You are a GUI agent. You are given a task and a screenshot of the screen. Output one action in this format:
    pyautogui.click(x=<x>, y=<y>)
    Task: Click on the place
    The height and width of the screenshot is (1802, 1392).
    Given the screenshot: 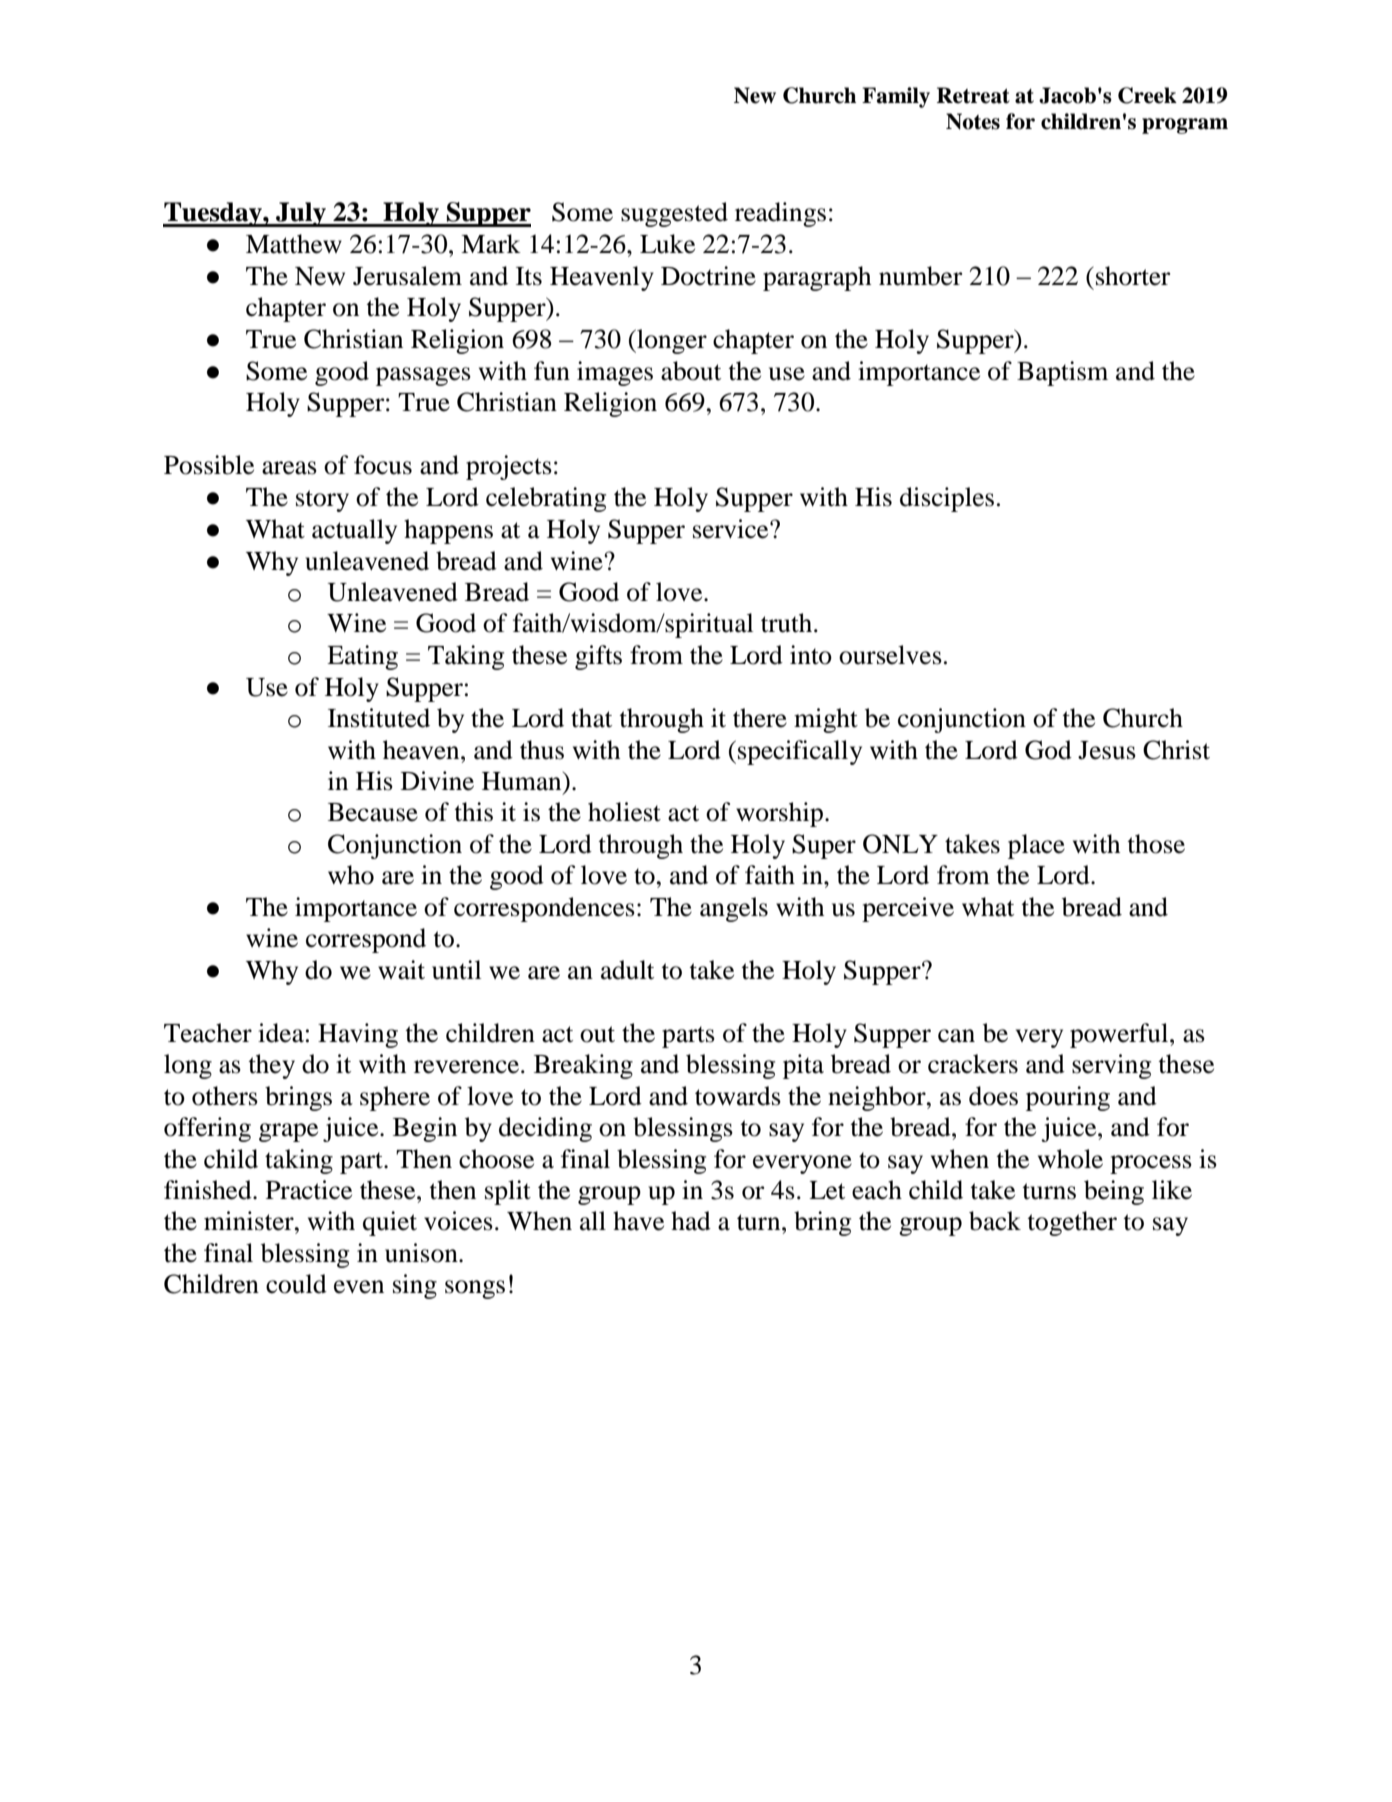 What is the action you would take?
    pyautogui.click(x=1036, y=846)
